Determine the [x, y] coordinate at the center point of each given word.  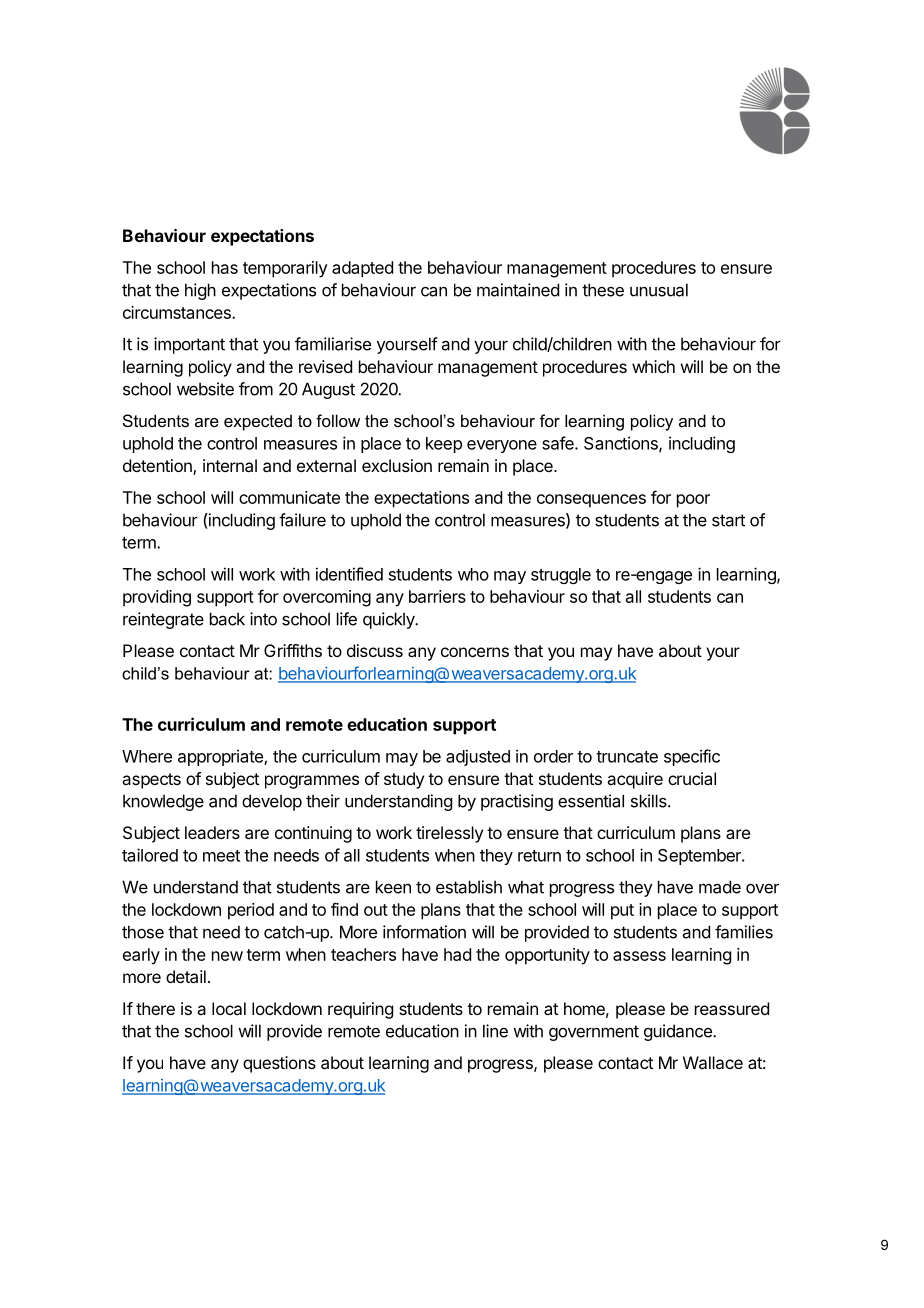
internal [230, 465]
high [200, 291]
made [720, 887]
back [227, 619]
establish [469, 887]
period [251, 911]
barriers [437, 596]
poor [693, 501]
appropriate [221, 757]
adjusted [478, 757]
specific [692, 757]
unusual [659, 290]
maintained [518, 290]
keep [444, 445]
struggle [561, 576]
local [229, 1008]
